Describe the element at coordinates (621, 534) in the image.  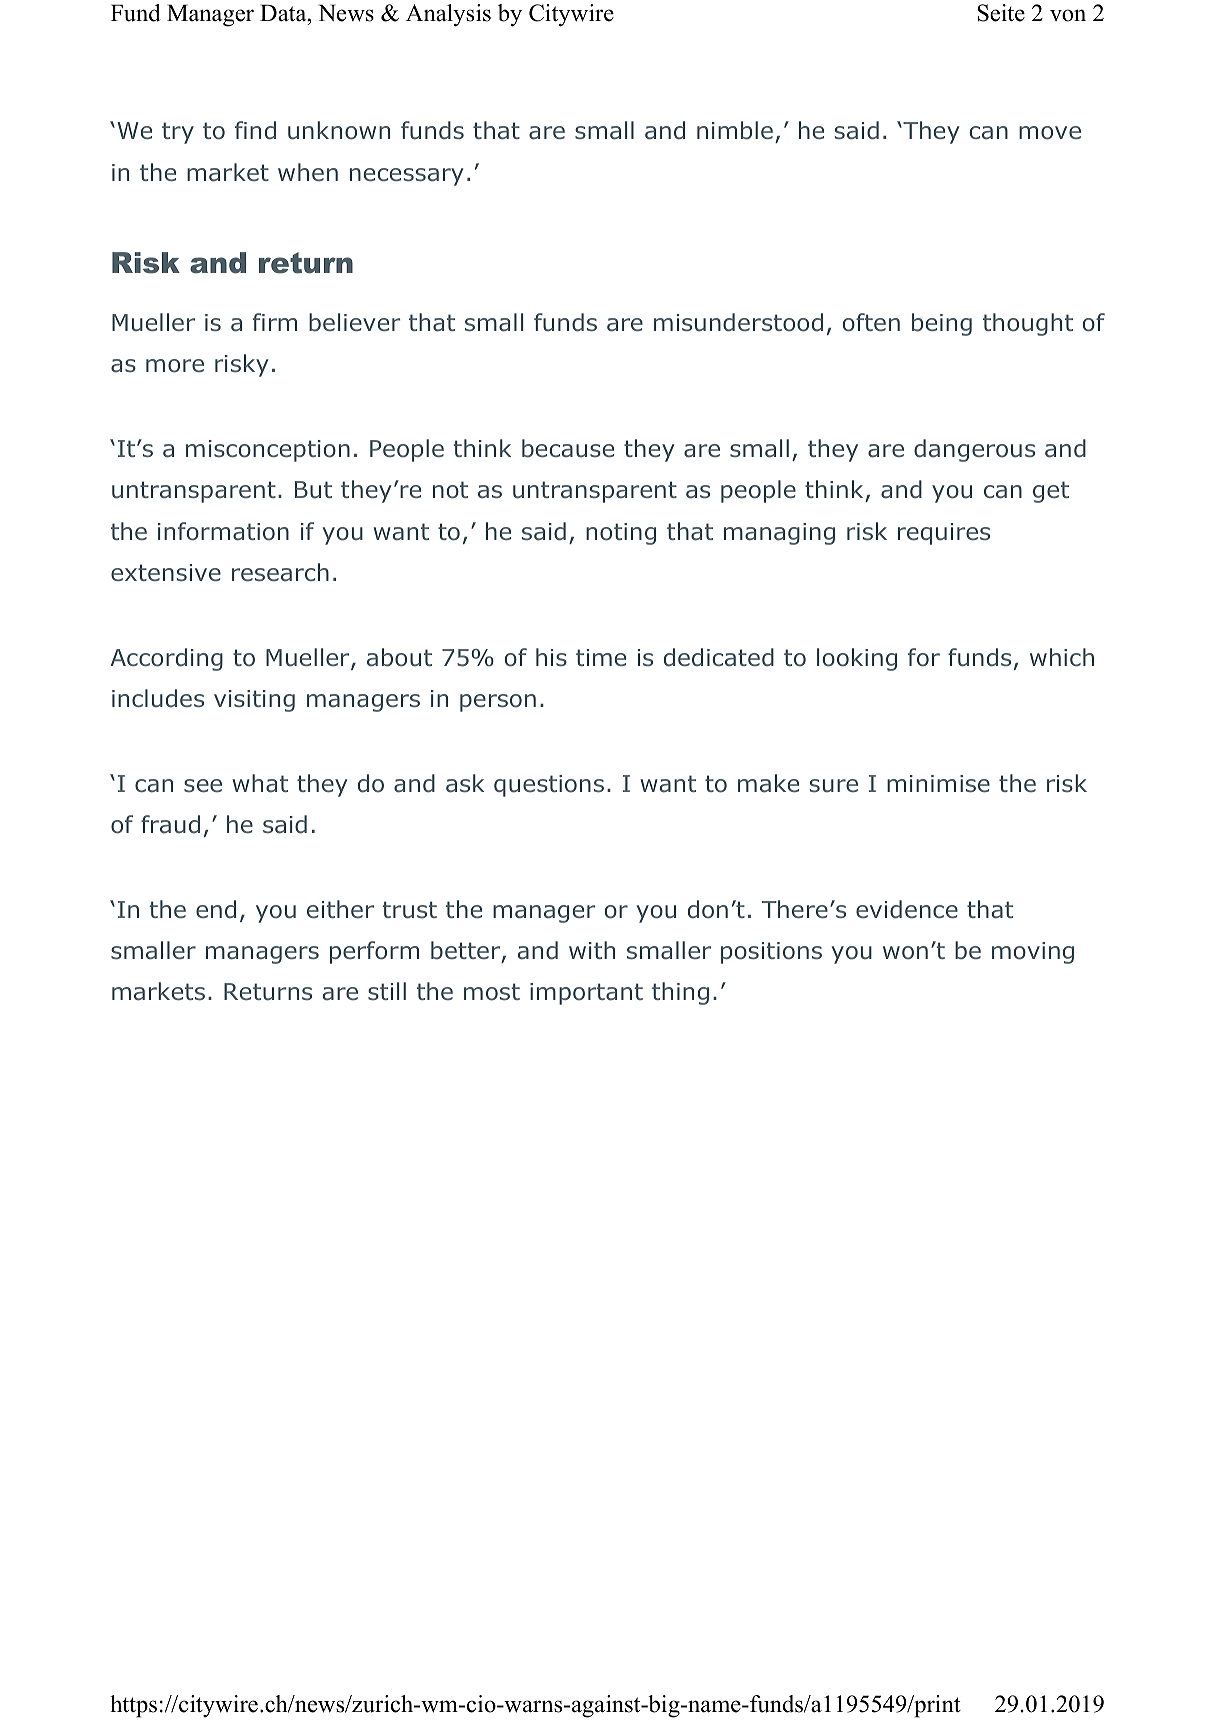
I see `noting` at that location.
